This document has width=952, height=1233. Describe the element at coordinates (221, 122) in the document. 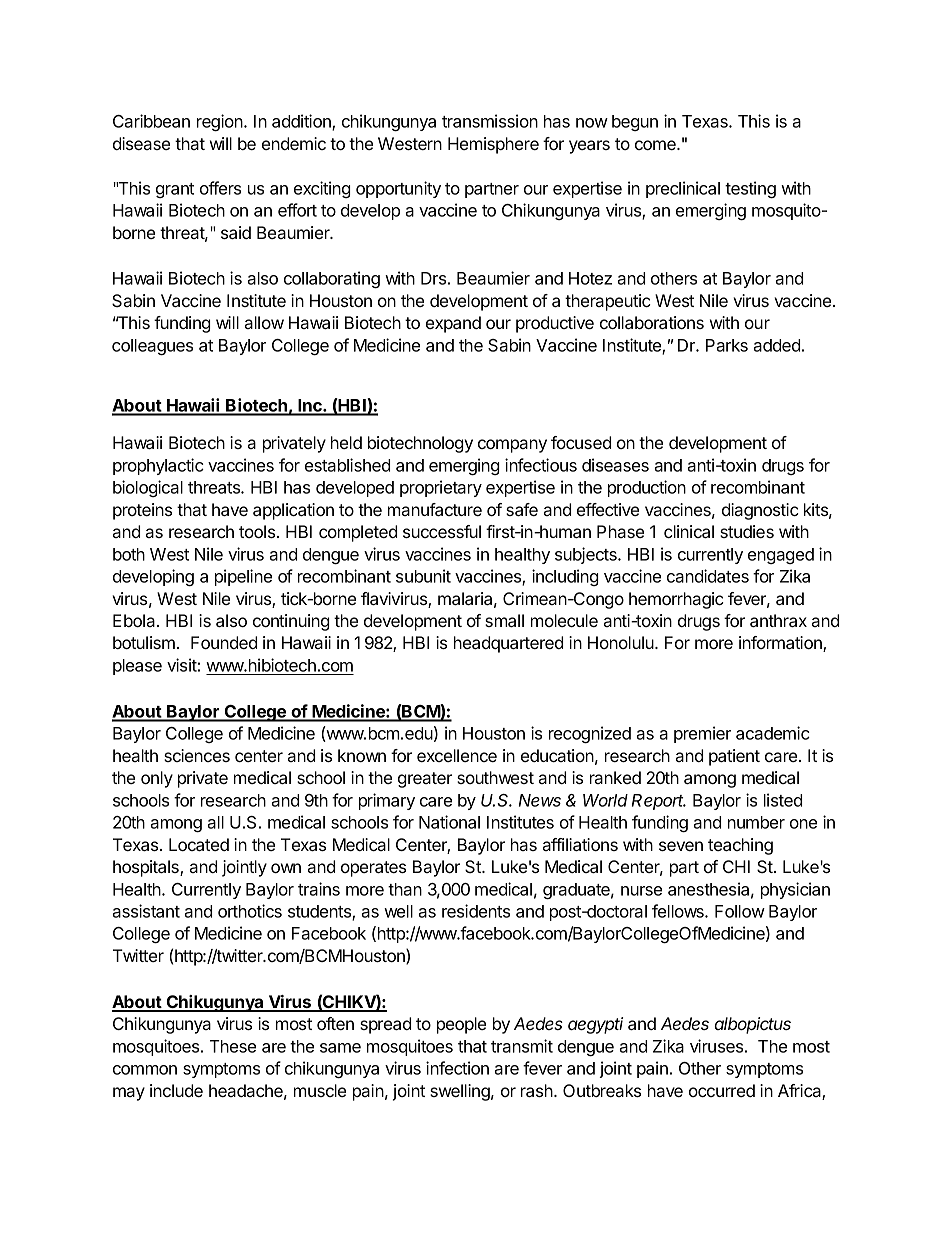

I see `region` at that location.
